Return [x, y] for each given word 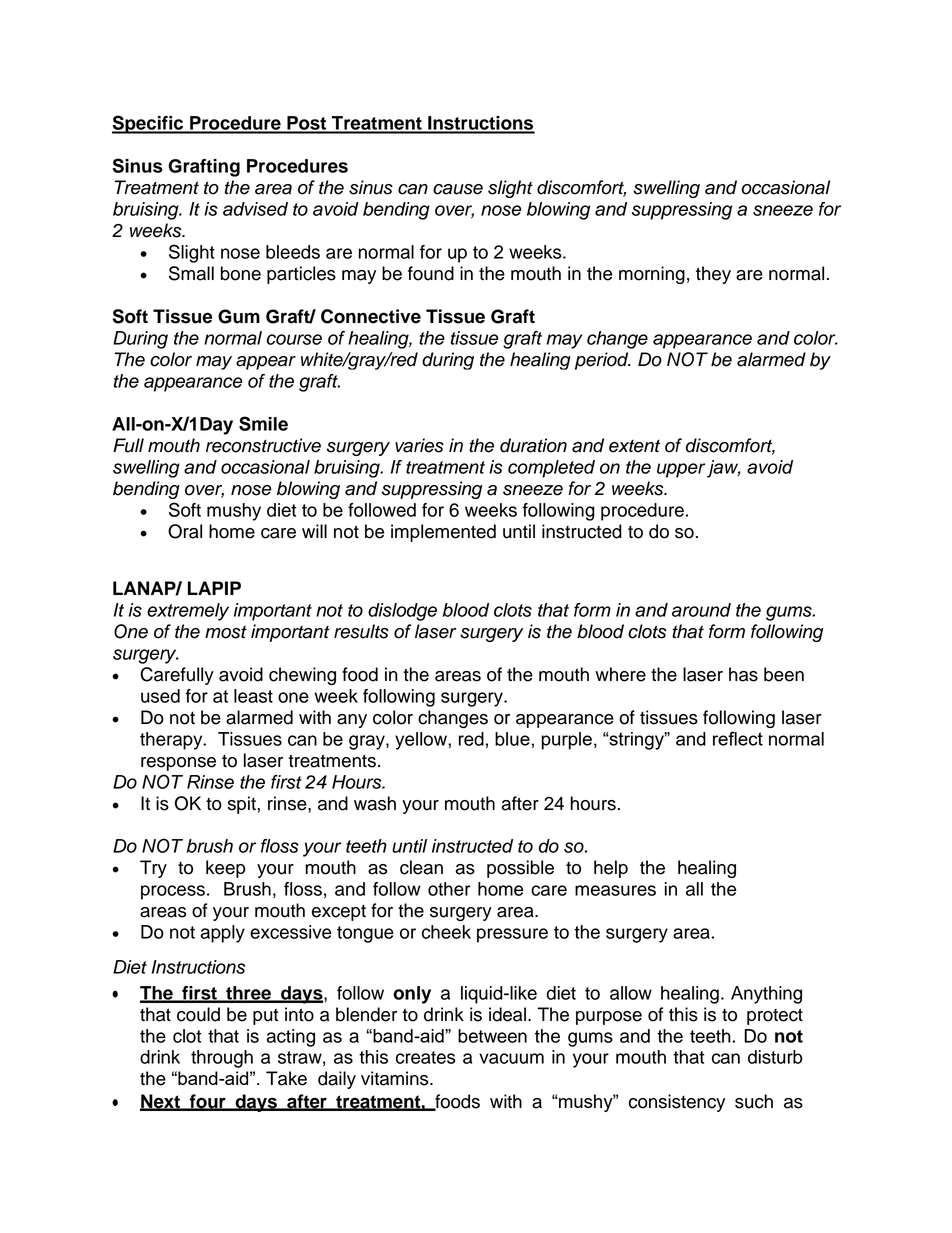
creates [425, 1057]
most [226, 632]
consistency [677, 1103]
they [713, 275]
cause [458, 189]
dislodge [402, 612]
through [222, 1059]
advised [255, 209]
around [701, 610]
